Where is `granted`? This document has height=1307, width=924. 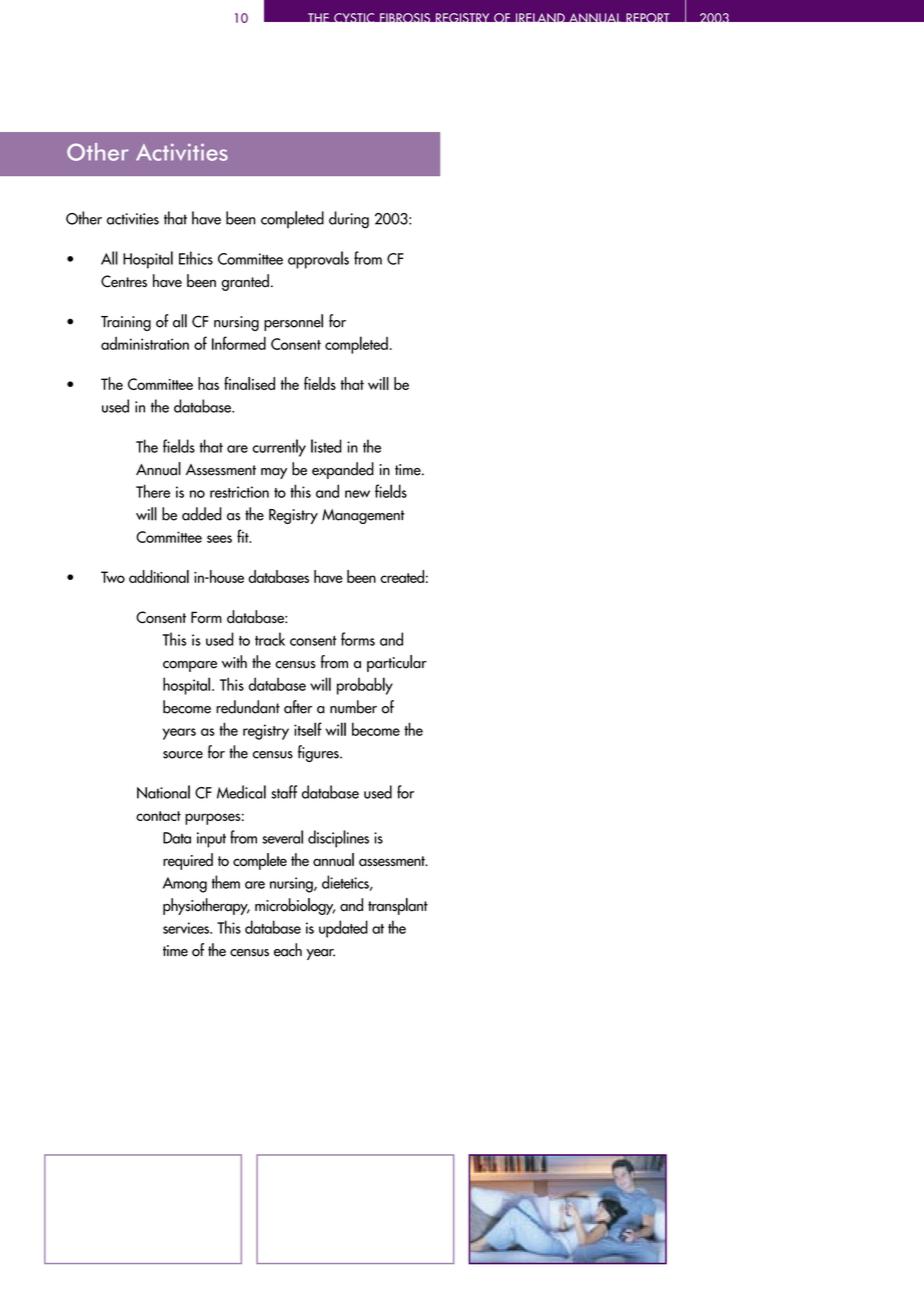
granted is located at coordinates (245, 282).
